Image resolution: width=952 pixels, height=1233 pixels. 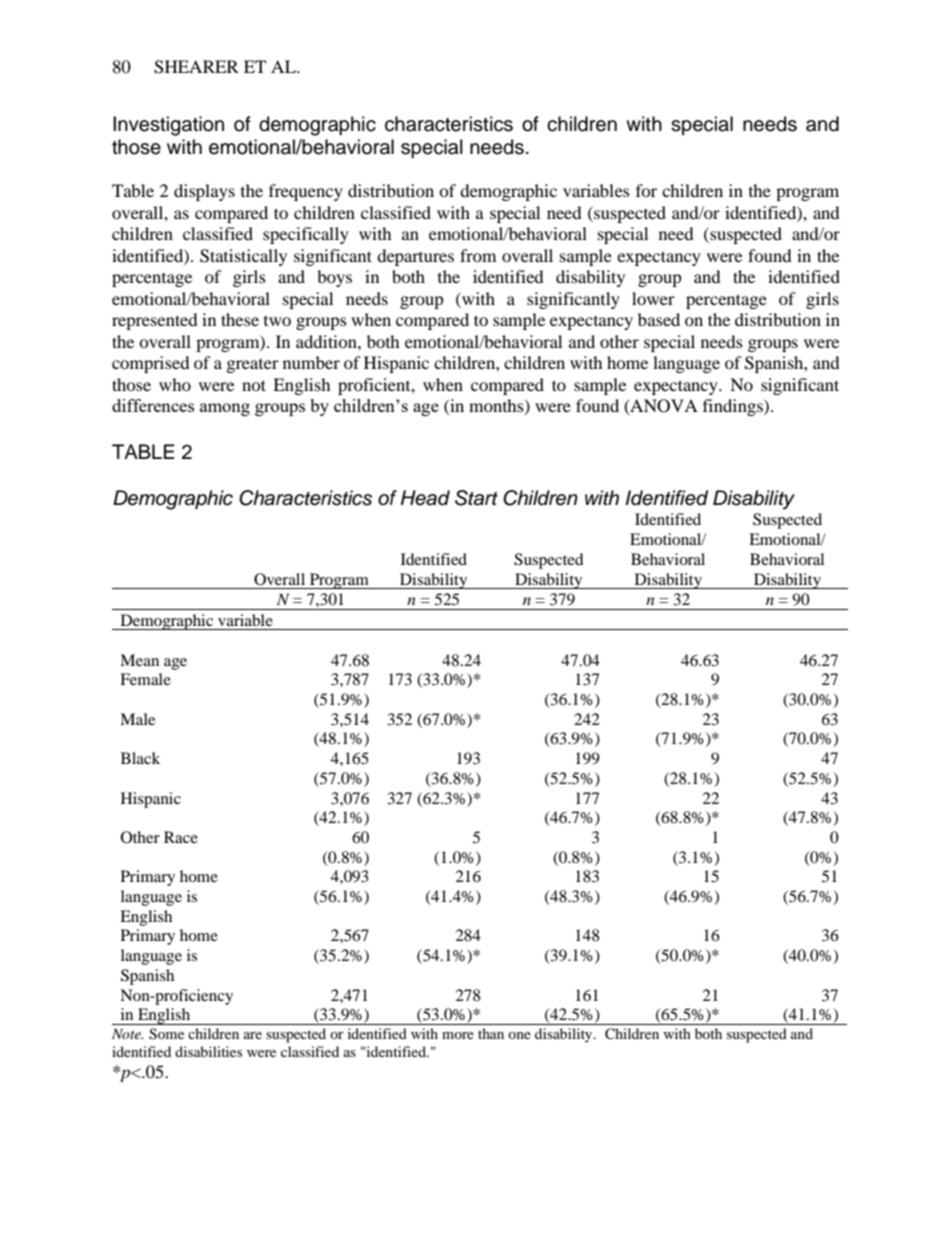 I want to click on Mean, so click(x=139, y=660).
